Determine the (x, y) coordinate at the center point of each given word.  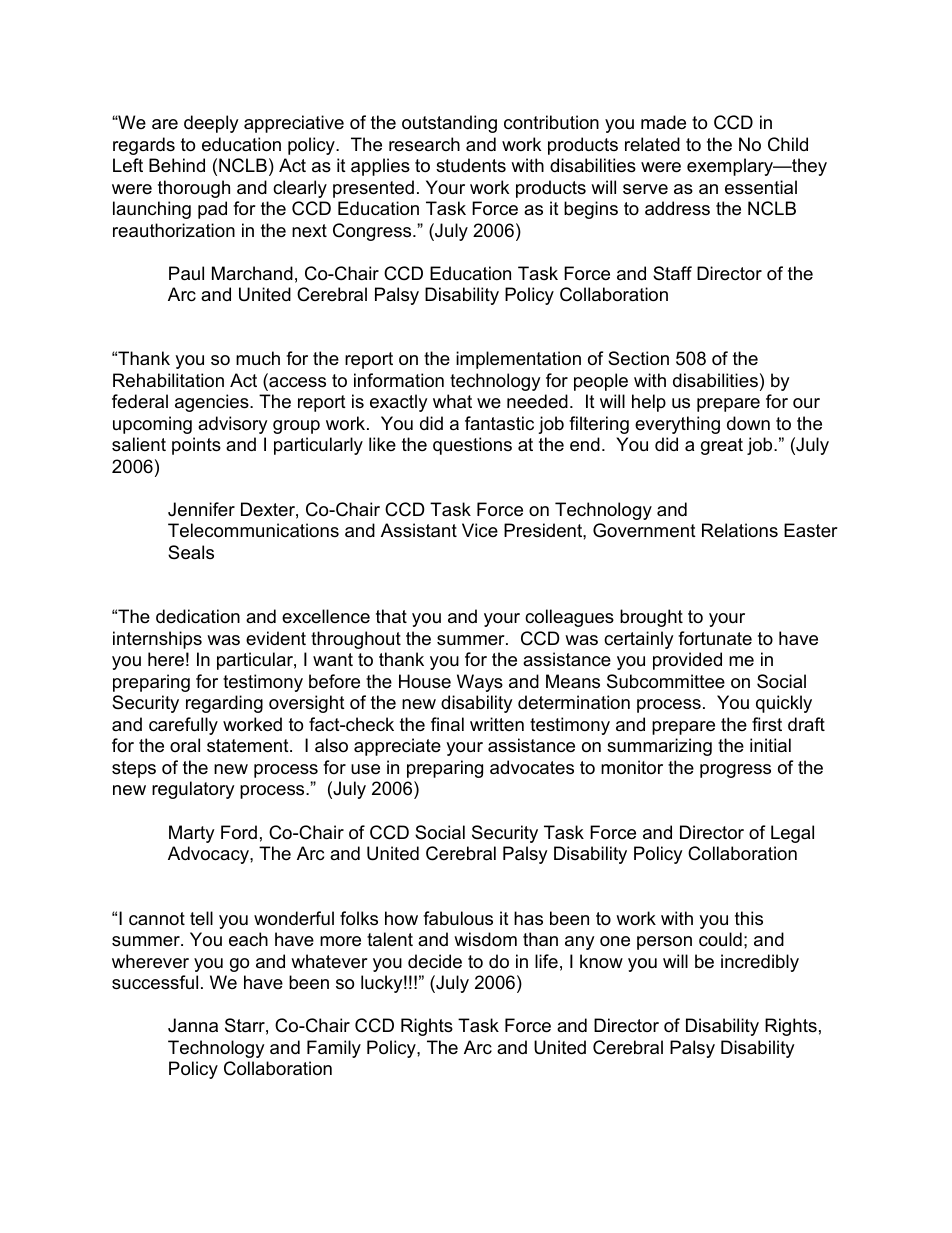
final (447, 724)
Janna (193, 1025)
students (471, 165)
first (767, 724)
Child (788, 144)
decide (435, 961)
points (196, 446)
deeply (211, 124)
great (722, 446)
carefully (183, 726)
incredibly (760, 963)
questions (472, 446)
